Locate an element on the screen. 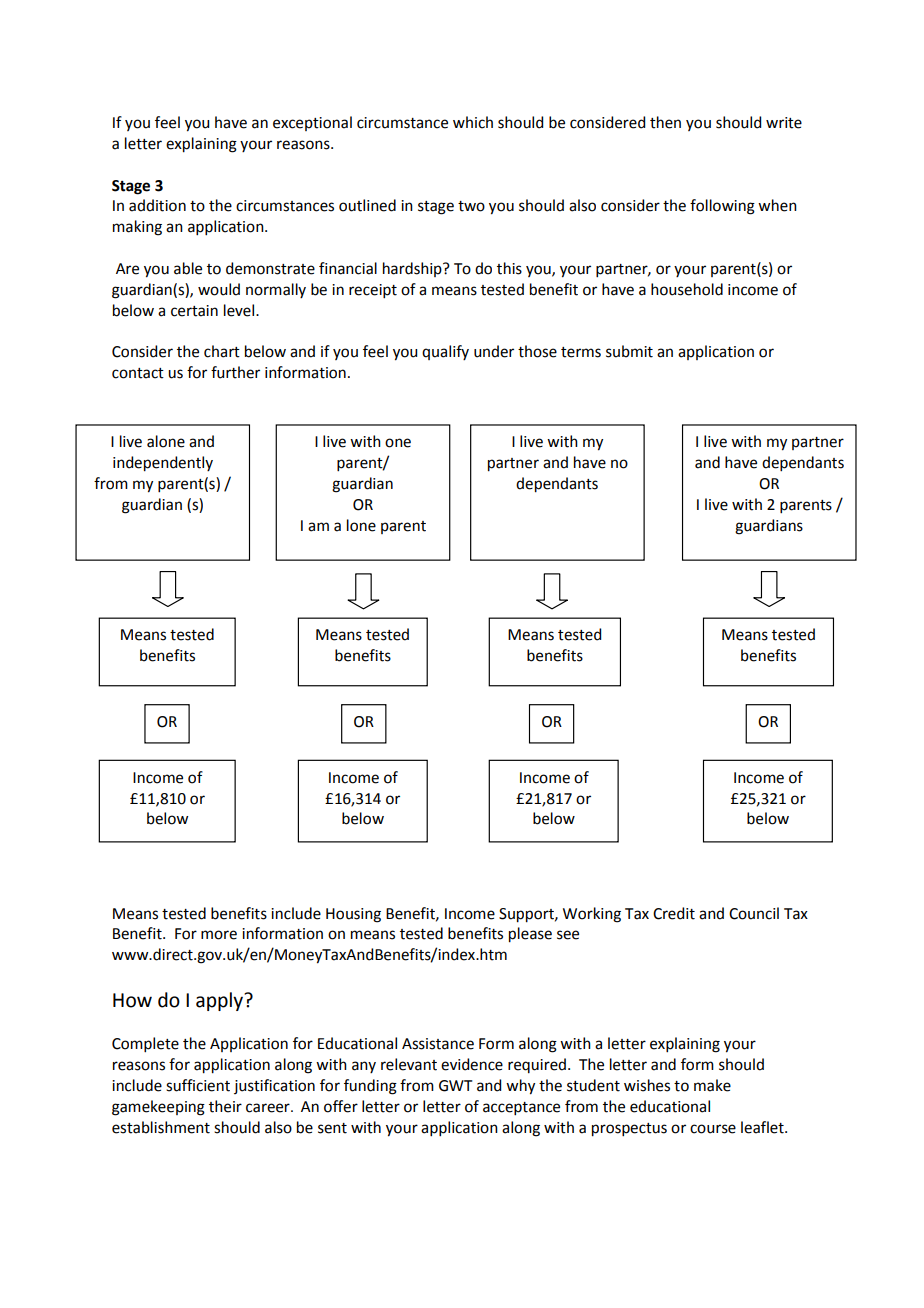  independently is located at coordinates (163, 464).
